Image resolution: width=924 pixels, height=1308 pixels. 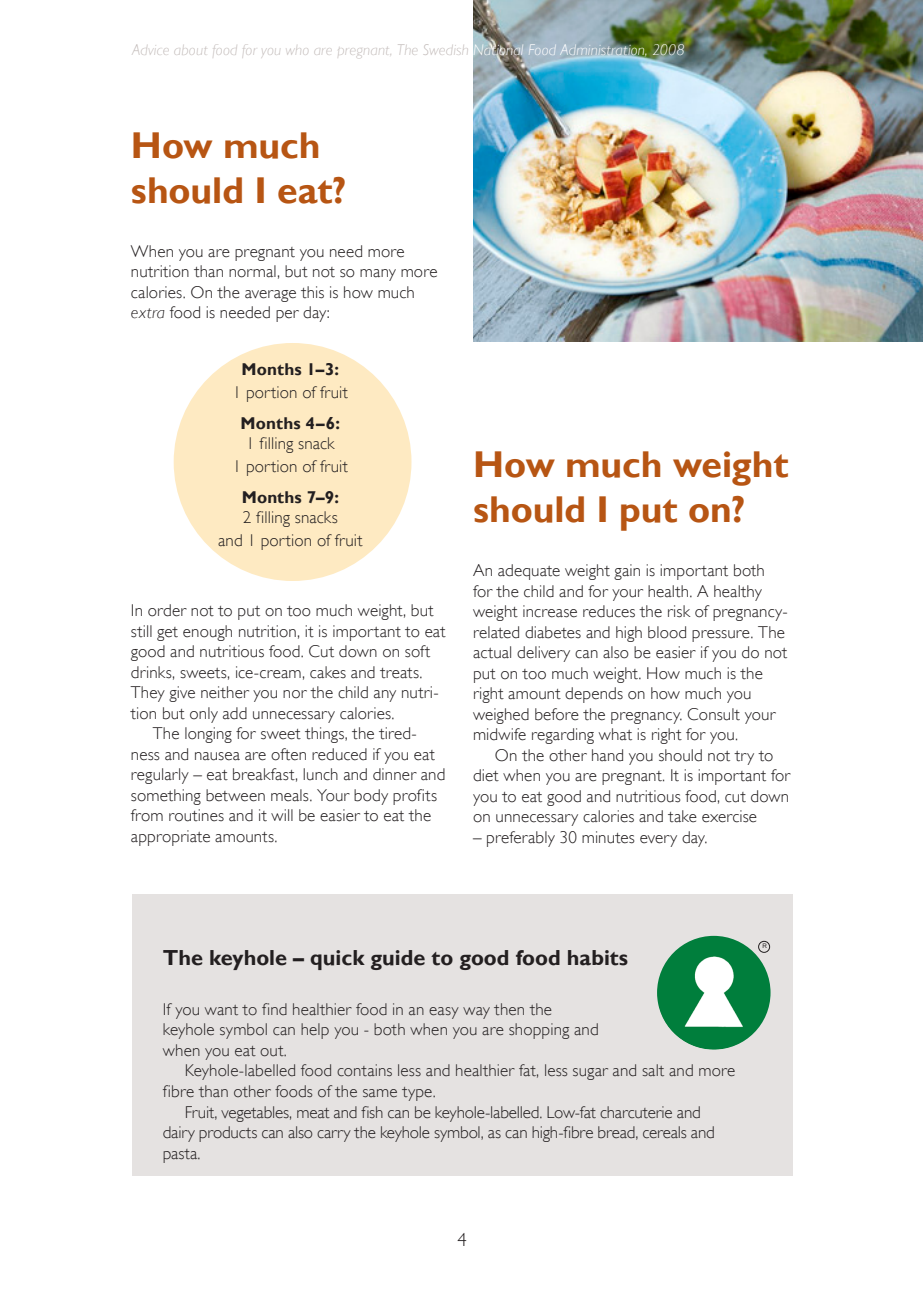 What do you see at coordinates (658, 841) in the image?
I see `every` at bounding box center [658, 841].
